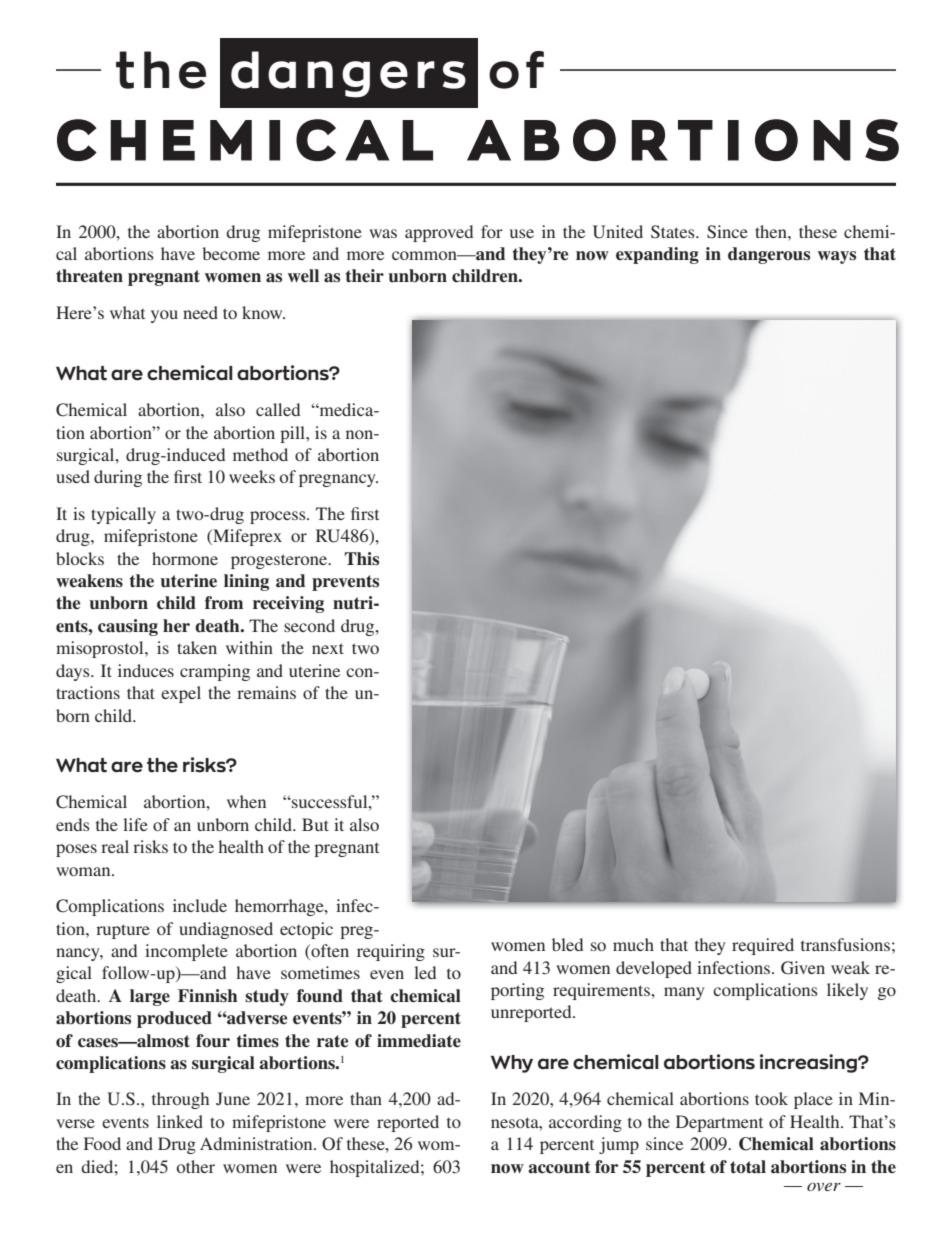  I want to click on required, so click(763, 946).
